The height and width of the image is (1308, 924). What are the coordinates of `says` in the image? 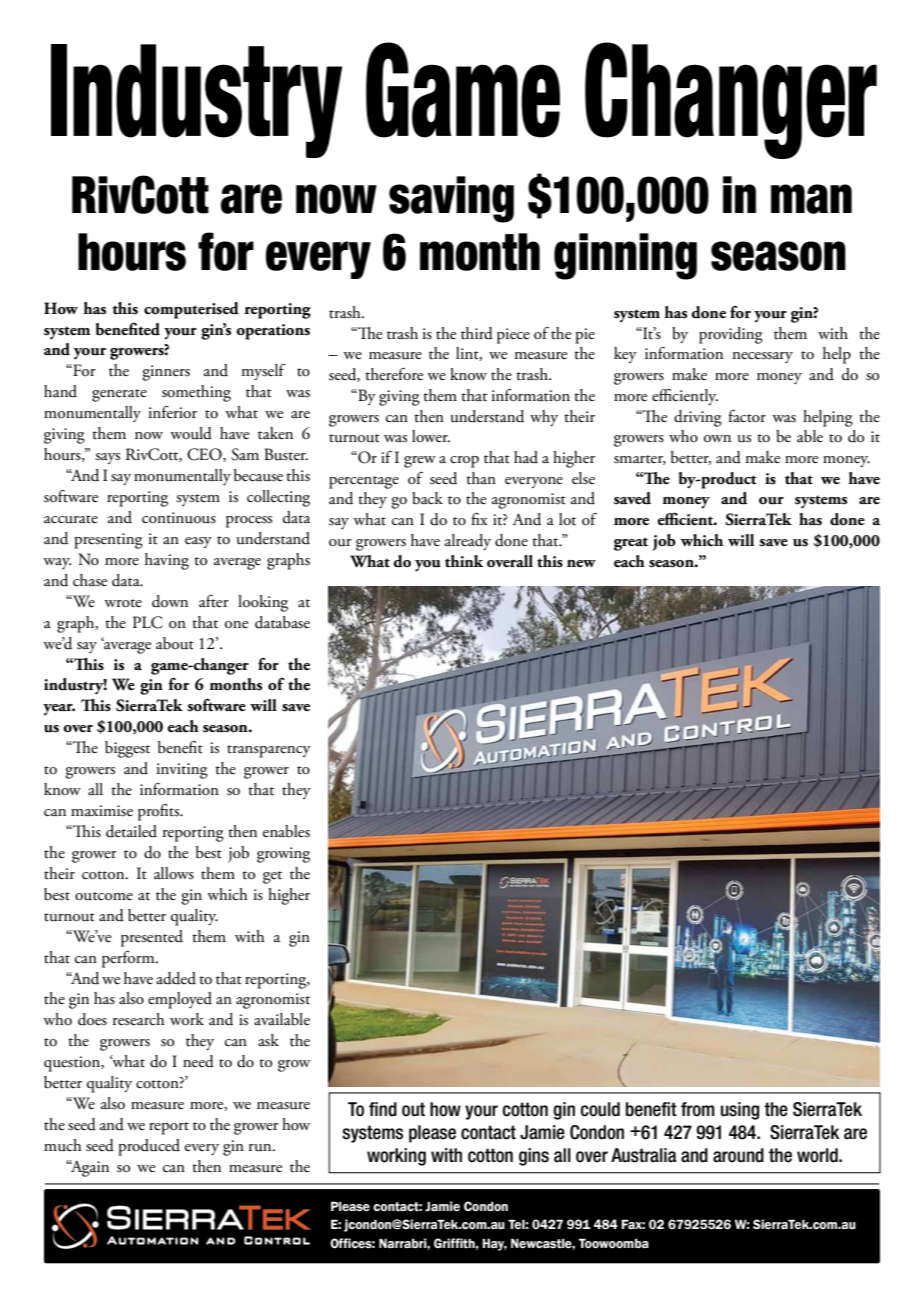 It's located at (107, 458).
